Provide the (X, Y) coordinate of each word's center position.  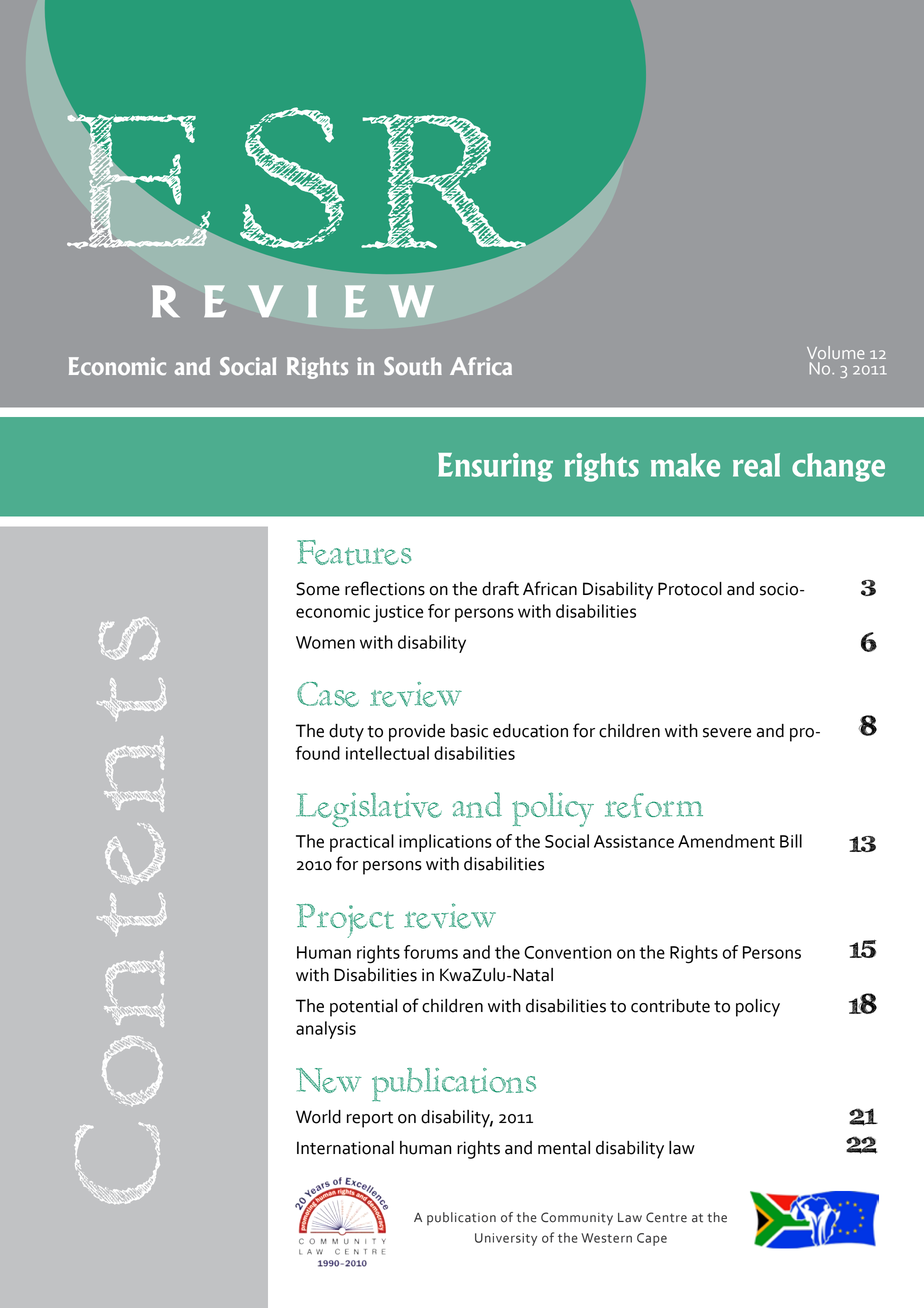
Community (577, 1219)
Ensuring (495, 467)
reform (654, 805)
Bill (791, 841)
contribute (670, 1006)
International (345, 1148)
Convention (567, 952)
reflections (385, 588)
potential (363, 1008)
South (413, 366)
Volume (835, 352)
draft (500, 588)
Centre (666, 1217)
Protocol (690, 589)
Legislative (369, 809)
